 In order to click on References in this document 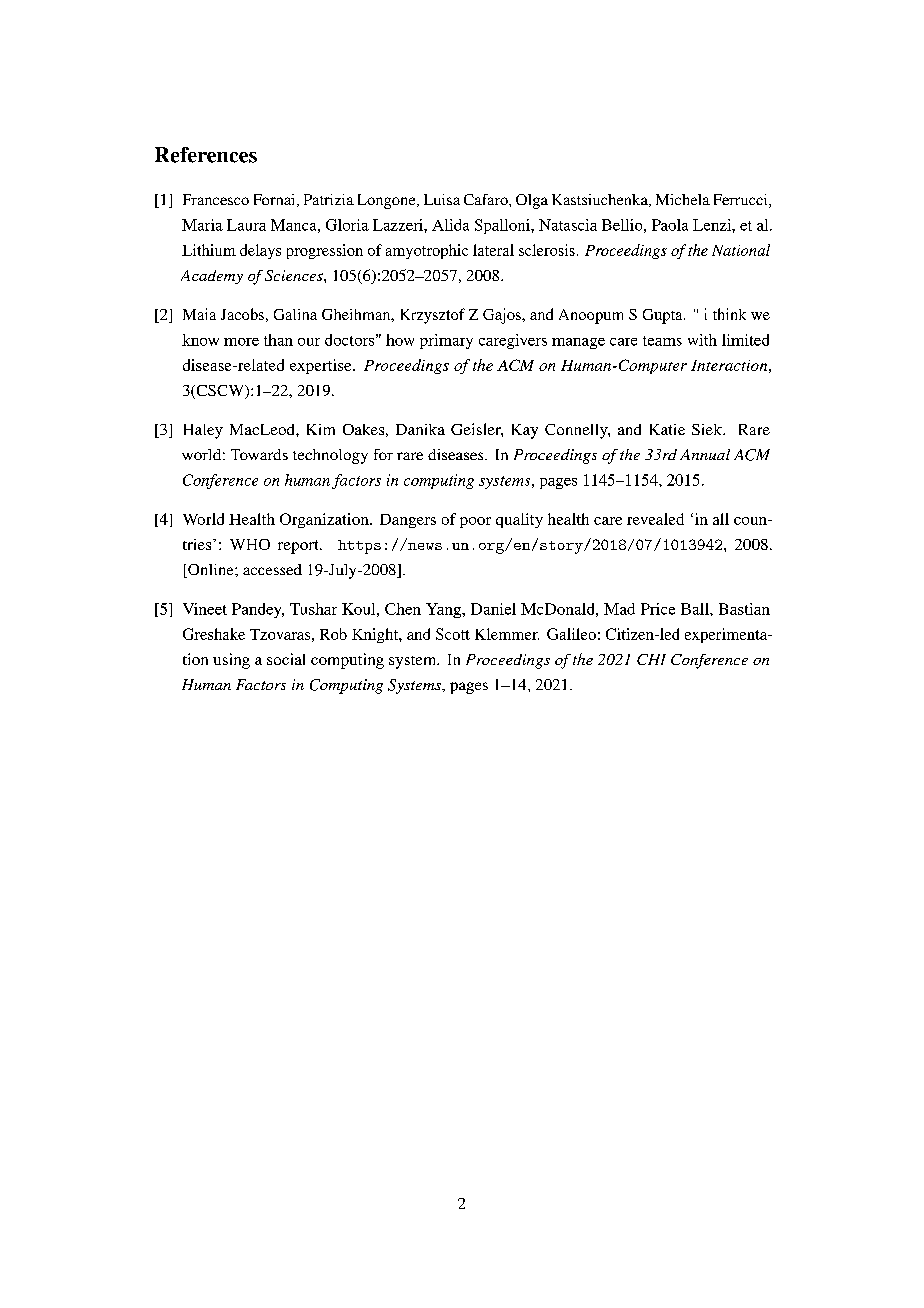, I will do `click(206, 155)`.
